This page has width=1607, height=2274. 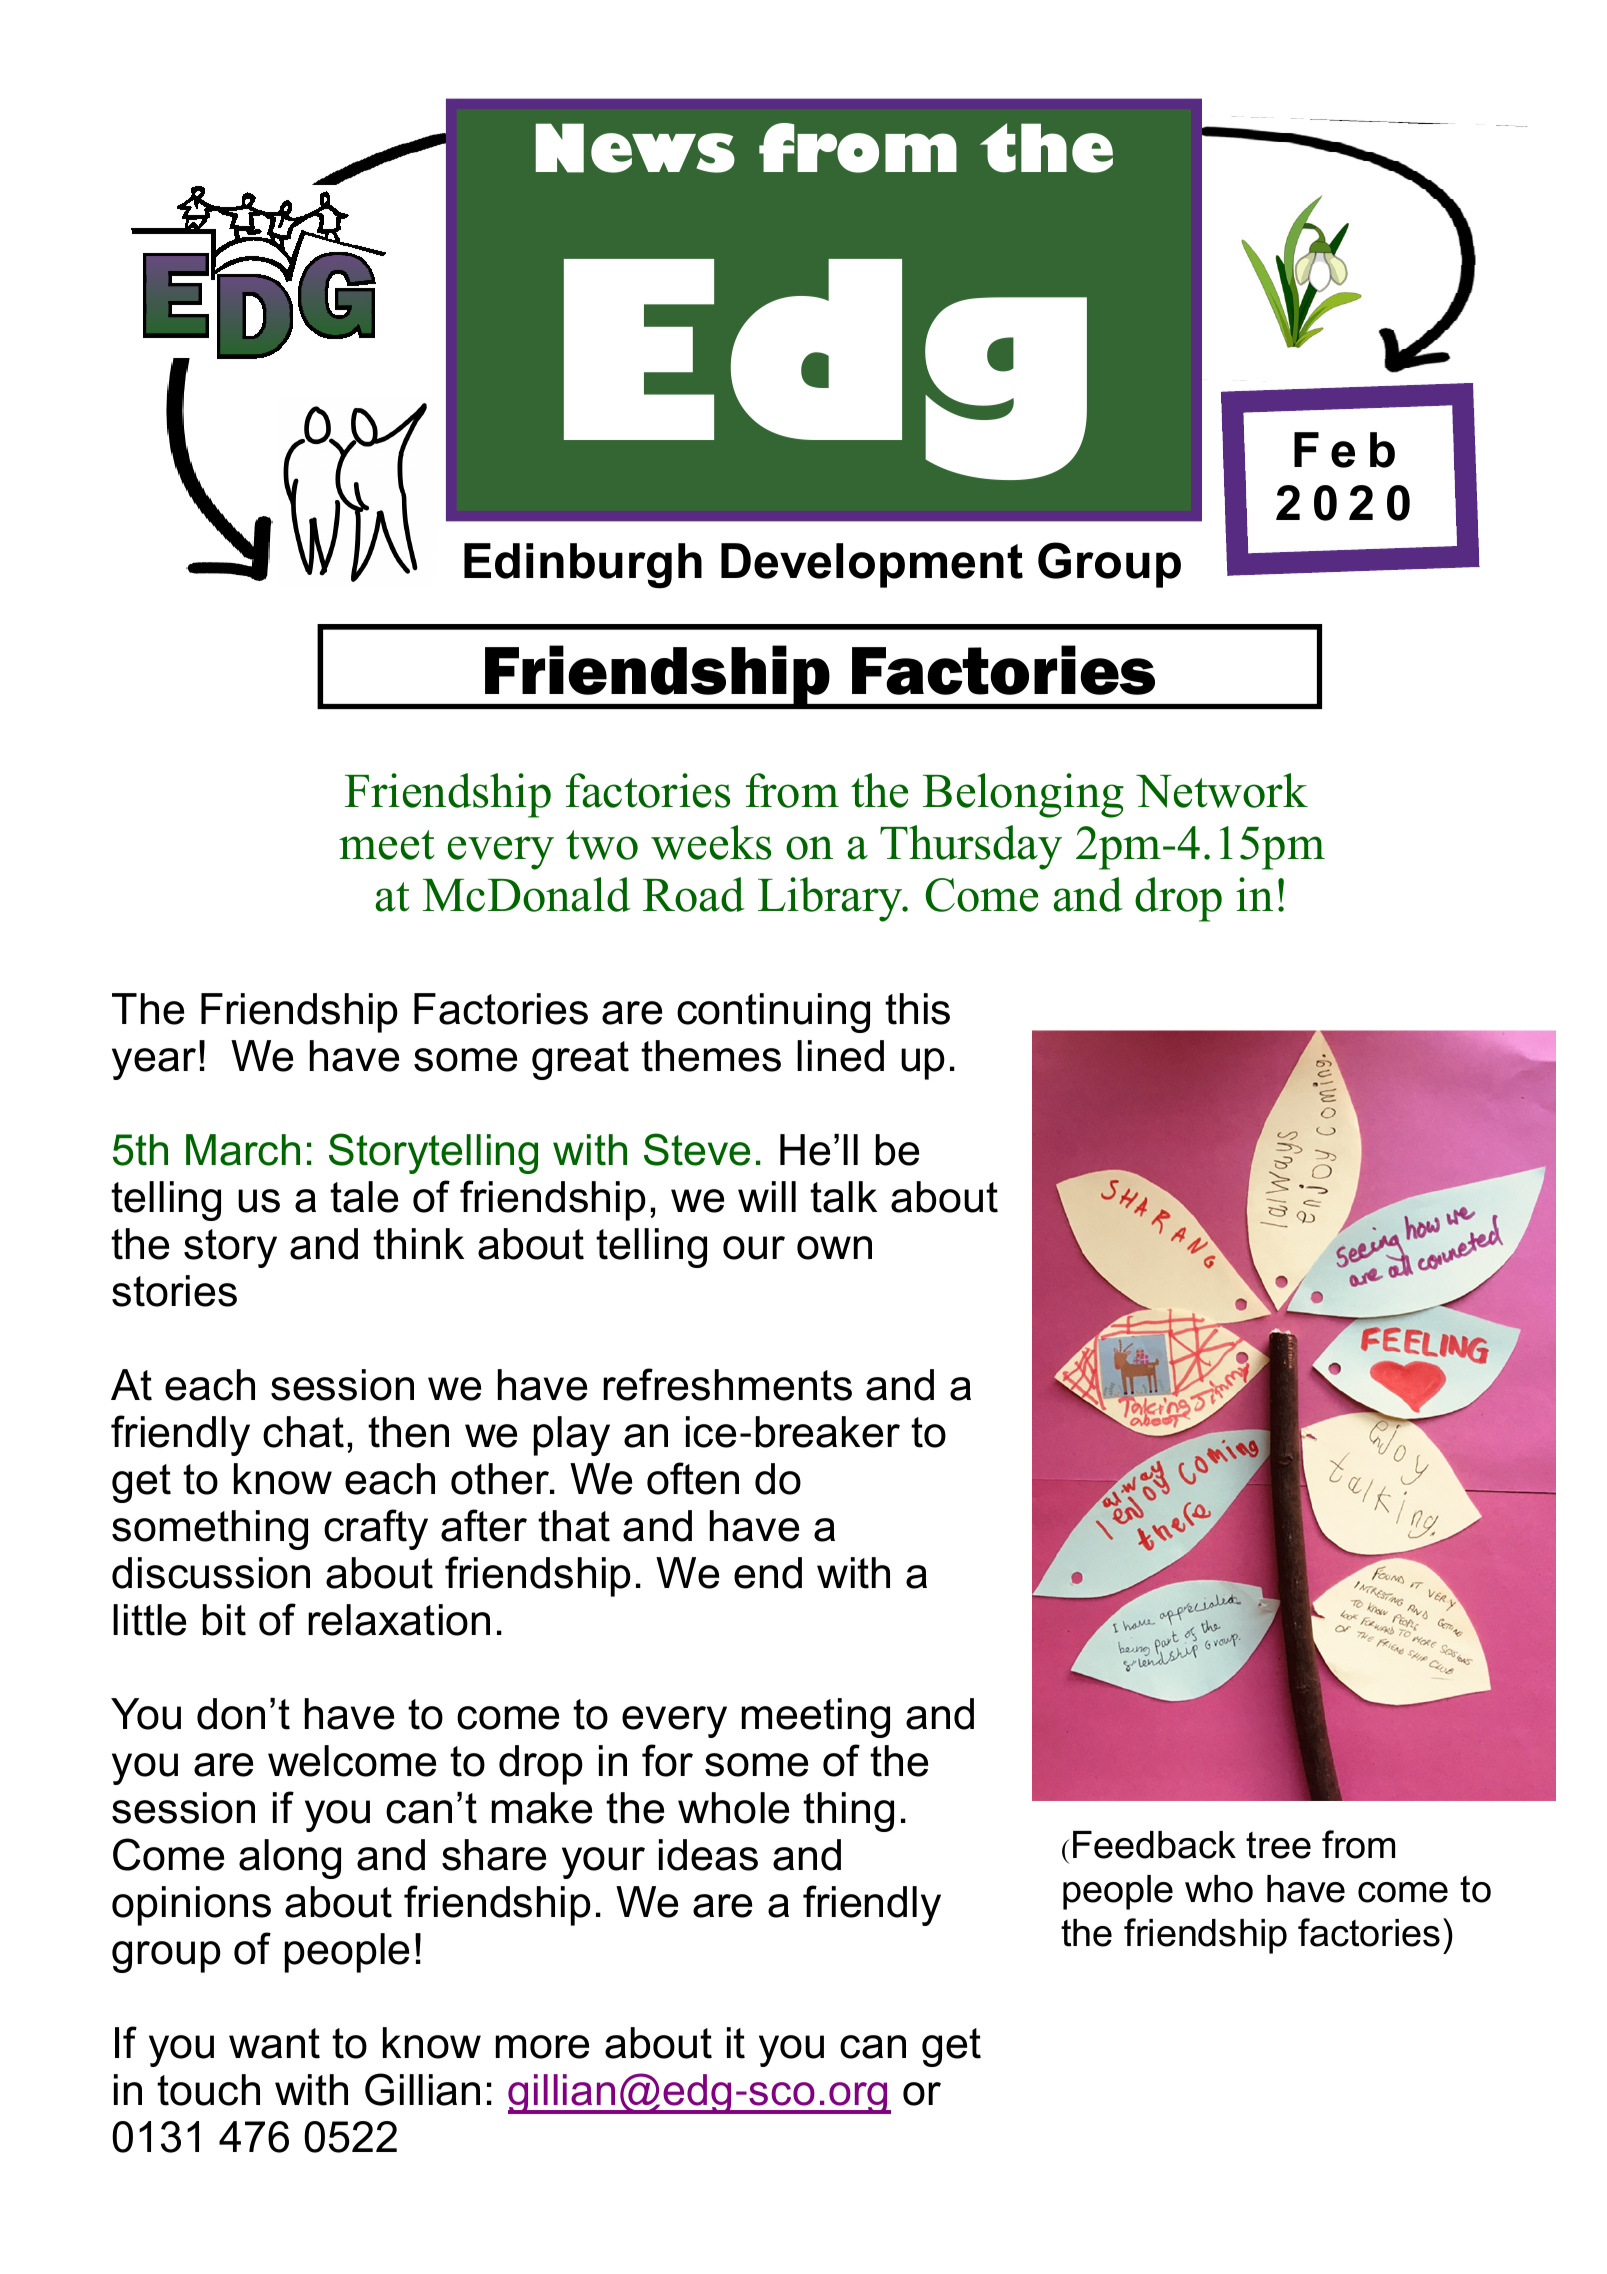 What do you see at coordinates (635, 148) in the page?
I see `News` at bounding box center [635, 148].
